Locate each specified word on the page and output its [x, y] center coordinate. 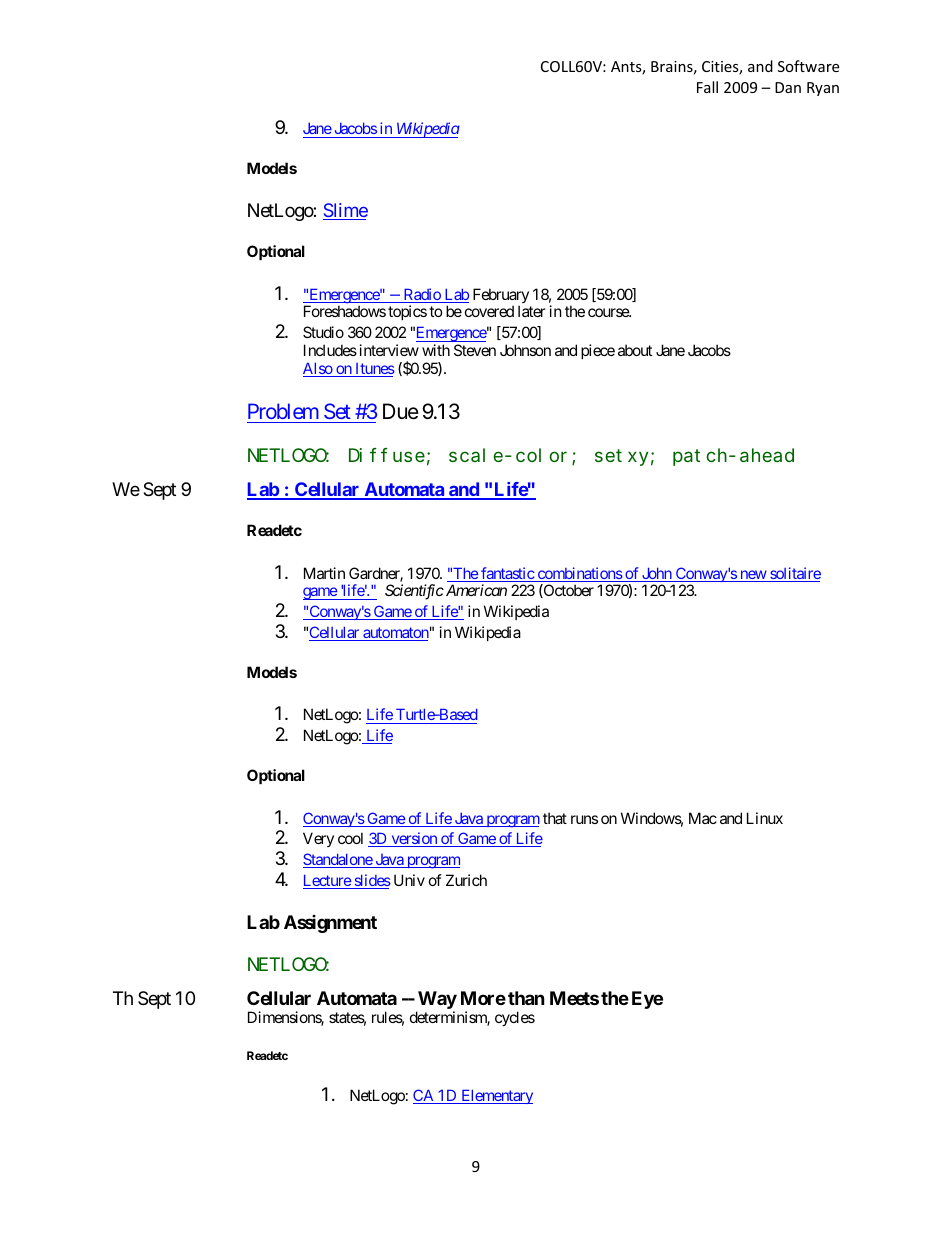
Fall [707, 87]
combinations [579, 574]
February [501, 297]
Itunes [374, 370]
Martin [324, 573]
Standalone [338, 860]
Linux [765, 818]
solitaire [794, 574]
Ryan [823, 89]
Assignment [330, 924]
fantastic [507, 574]
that [555, 818]
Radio [421, 295]
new [753, 576]
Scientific [414, 592]
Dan [788, 87]
